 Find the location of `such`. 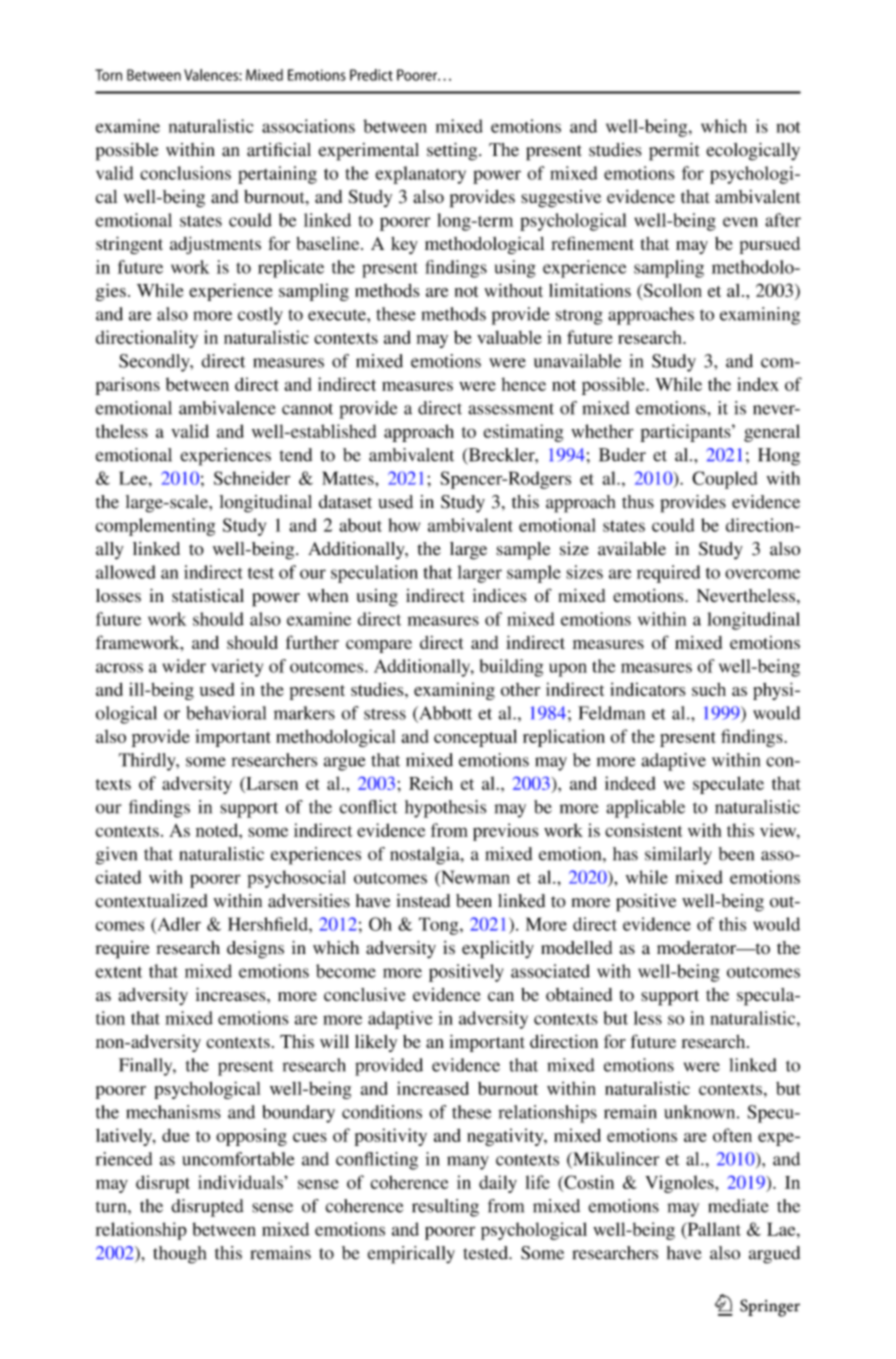

such is located at coordinates (709, 689).
